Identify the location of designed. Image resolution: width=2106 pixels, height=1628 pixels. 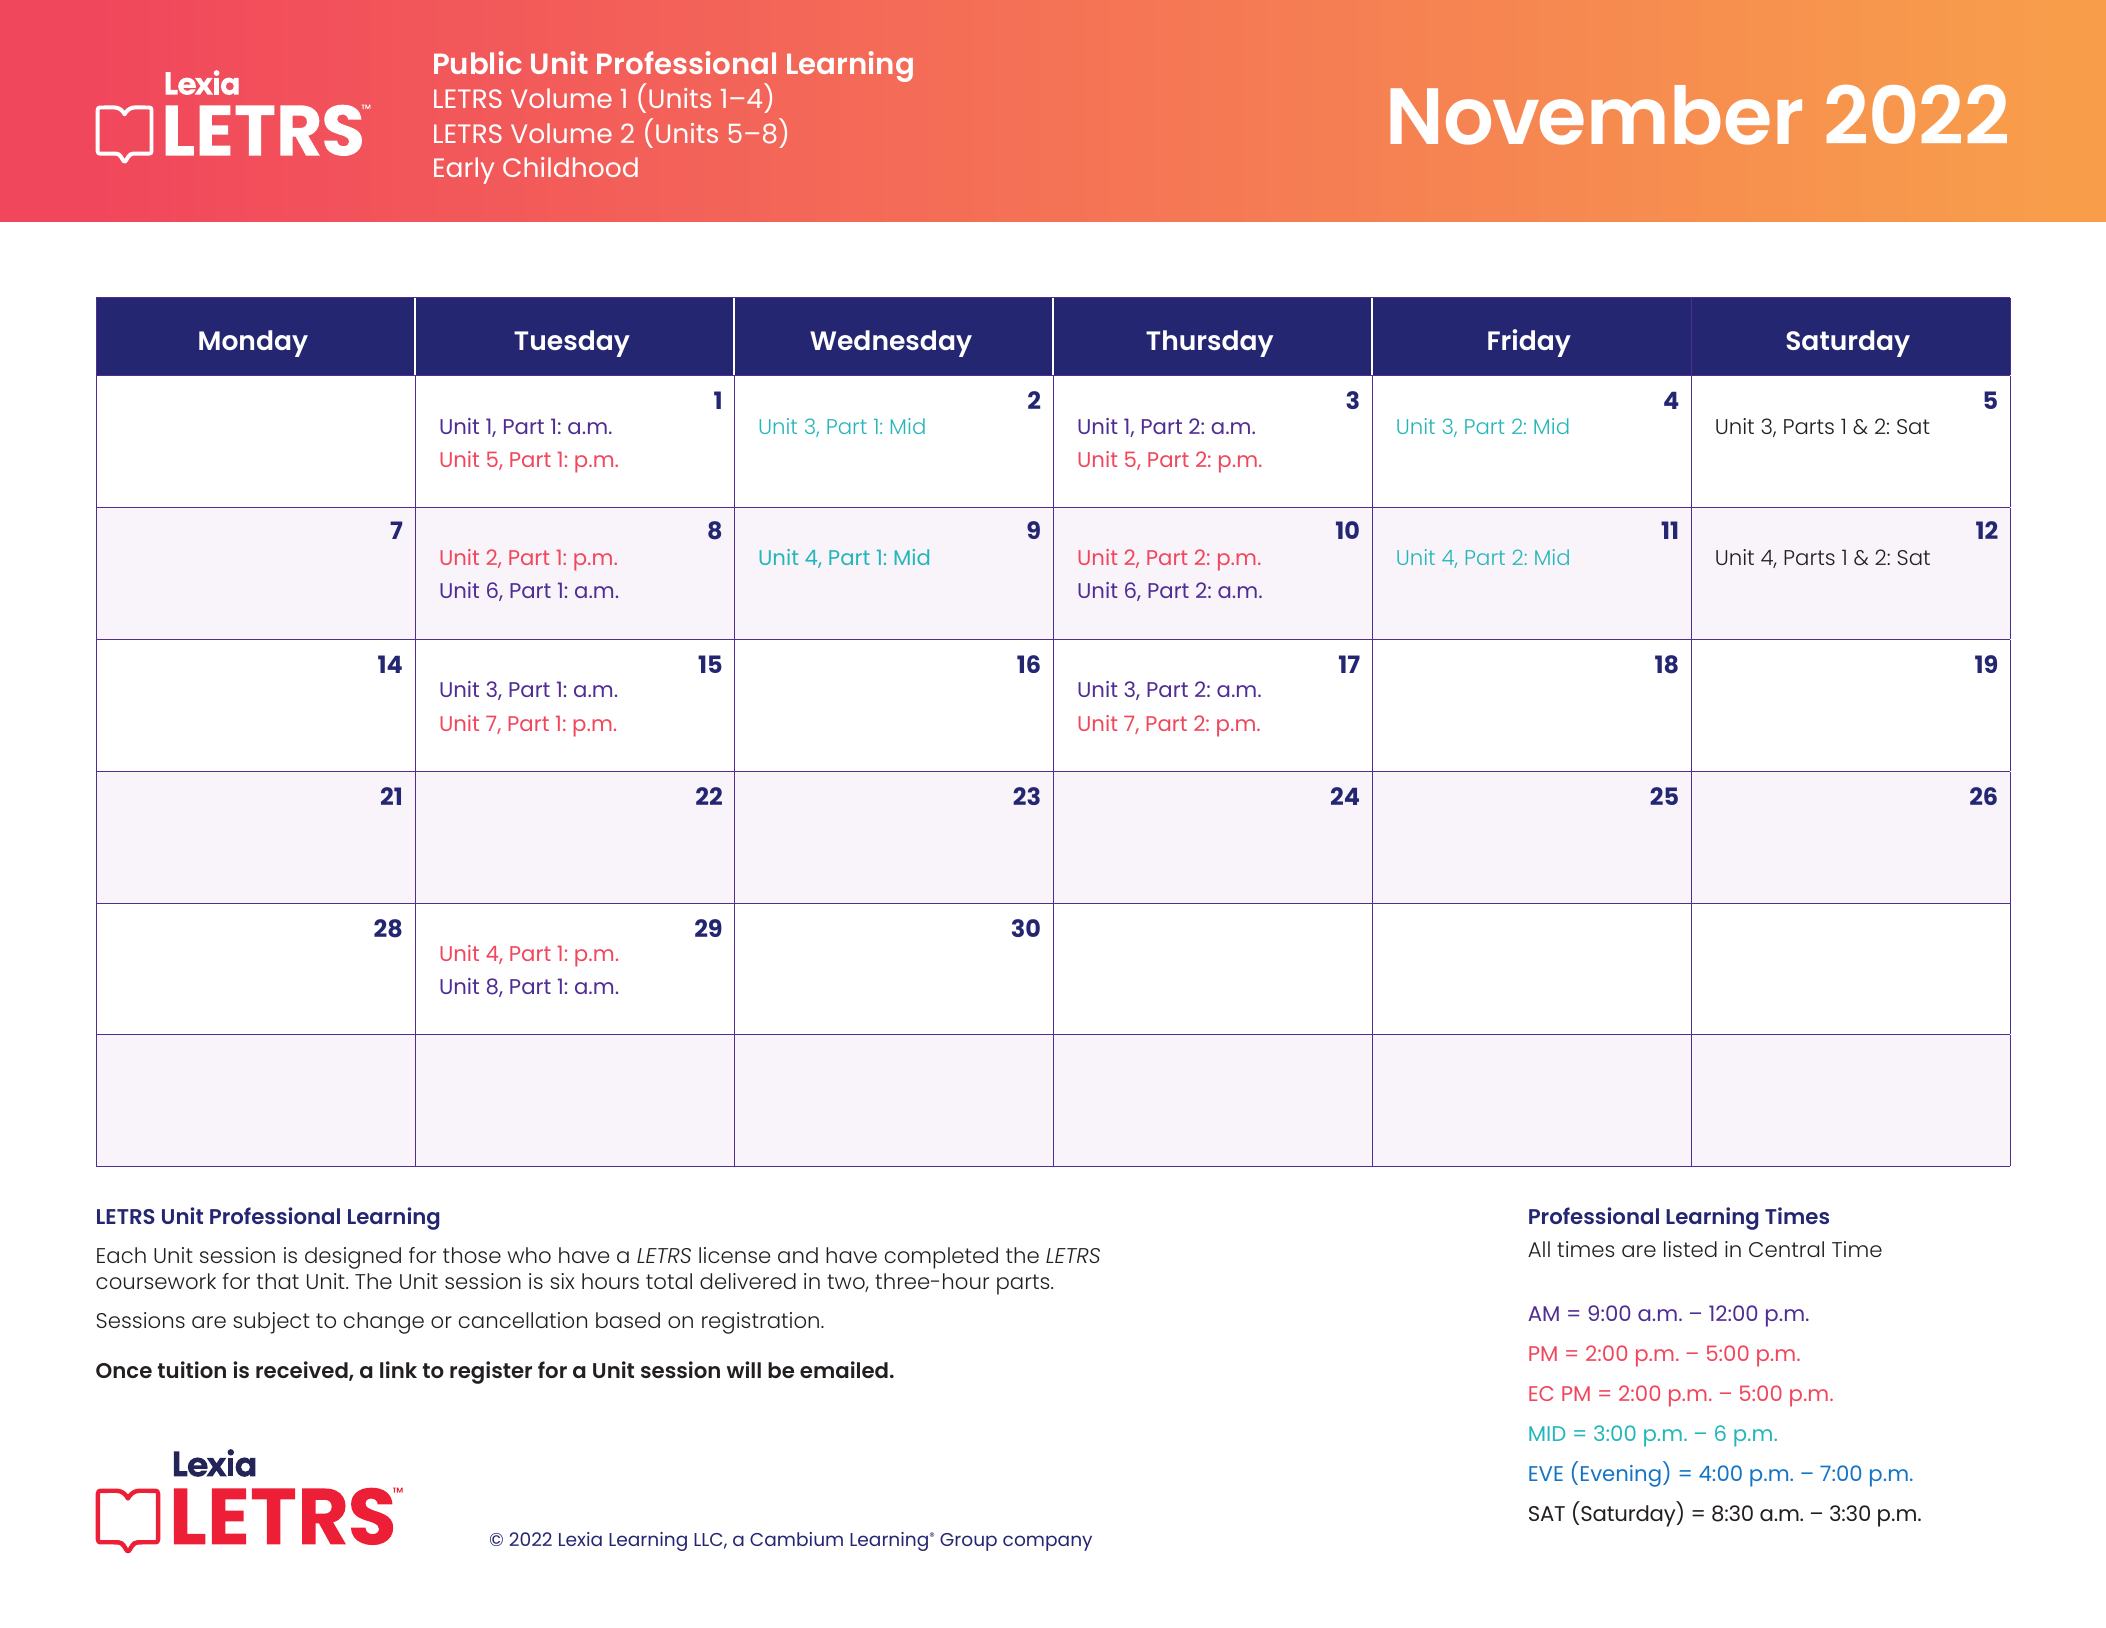
(353, 1258).
